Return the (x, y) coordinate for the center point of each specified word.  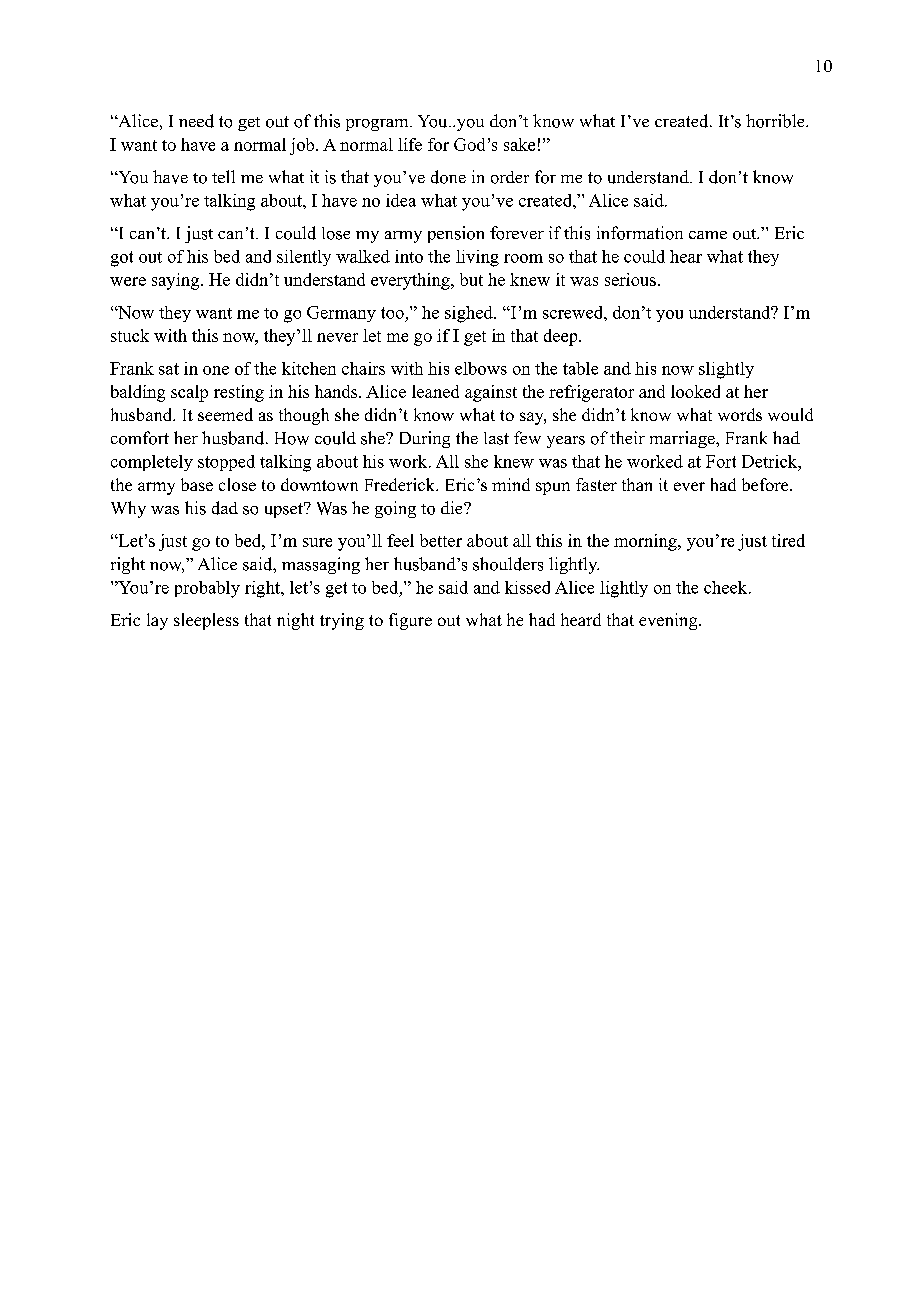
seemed (225, 414)
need (196, 121)
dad (225, 508)
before (766, 484)
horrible (776, 121)
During (425, 439)
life (410, 144)
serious (630, 279)
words (740, 414)
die (453, 507)
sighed (470, 314)
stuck (130, 335)
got (122, 259)
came (708, 235)
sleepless (206, 621)
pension (456, 234)
